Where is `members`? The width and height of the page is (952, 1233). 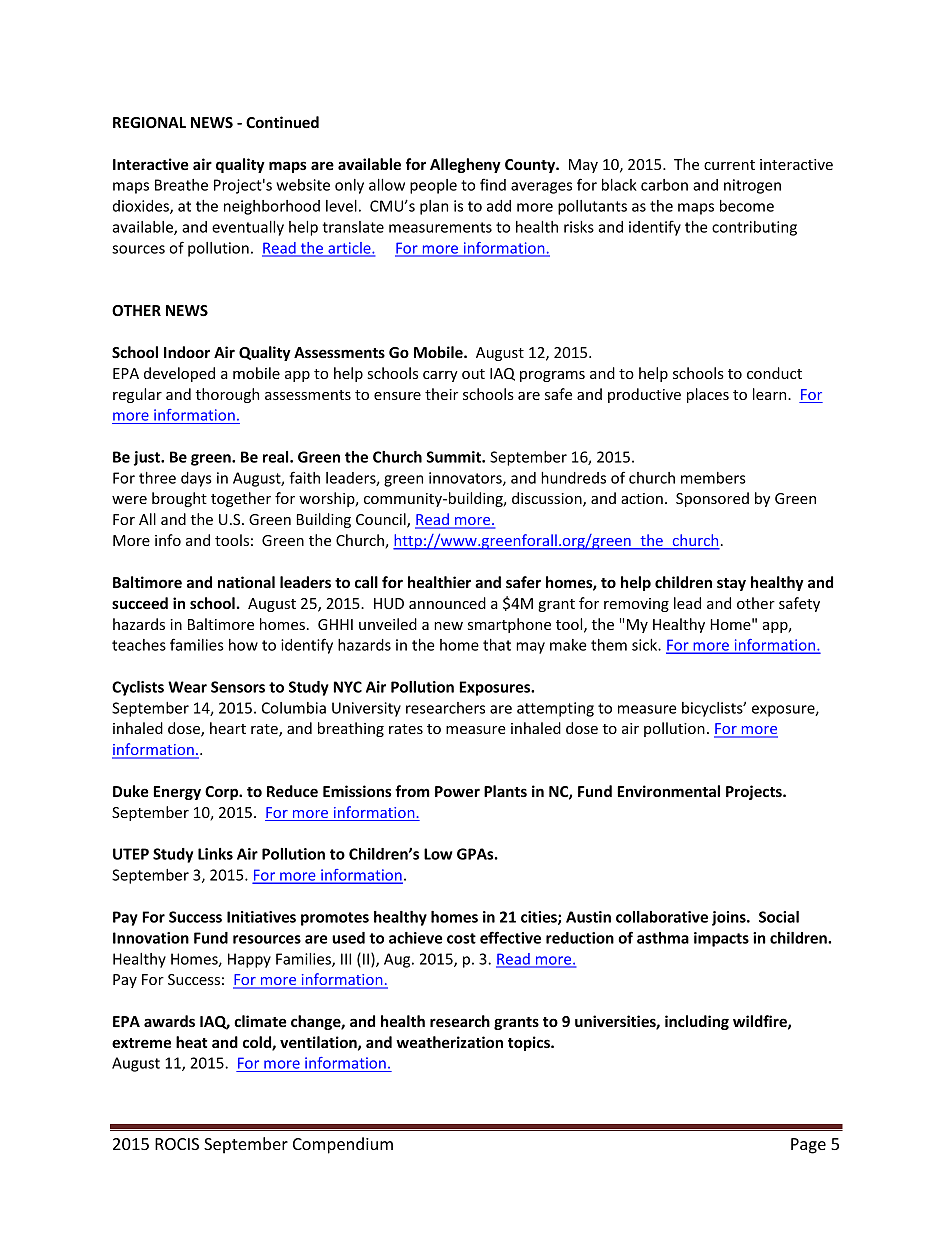
members is located at coordinates (713, 478).
